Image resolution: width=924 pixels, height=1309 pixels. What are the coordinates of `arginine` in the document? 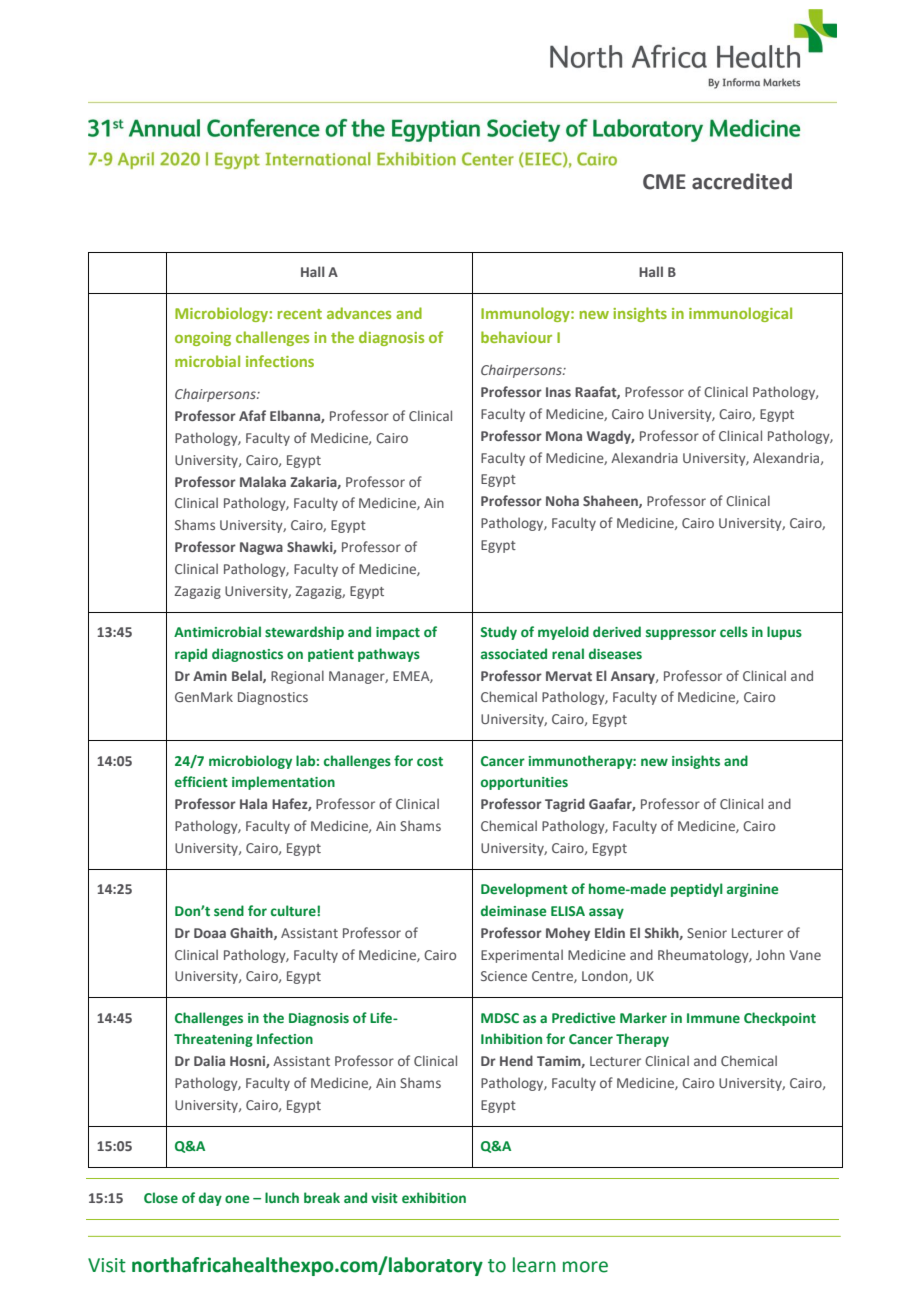 It's located at (752, 890).
